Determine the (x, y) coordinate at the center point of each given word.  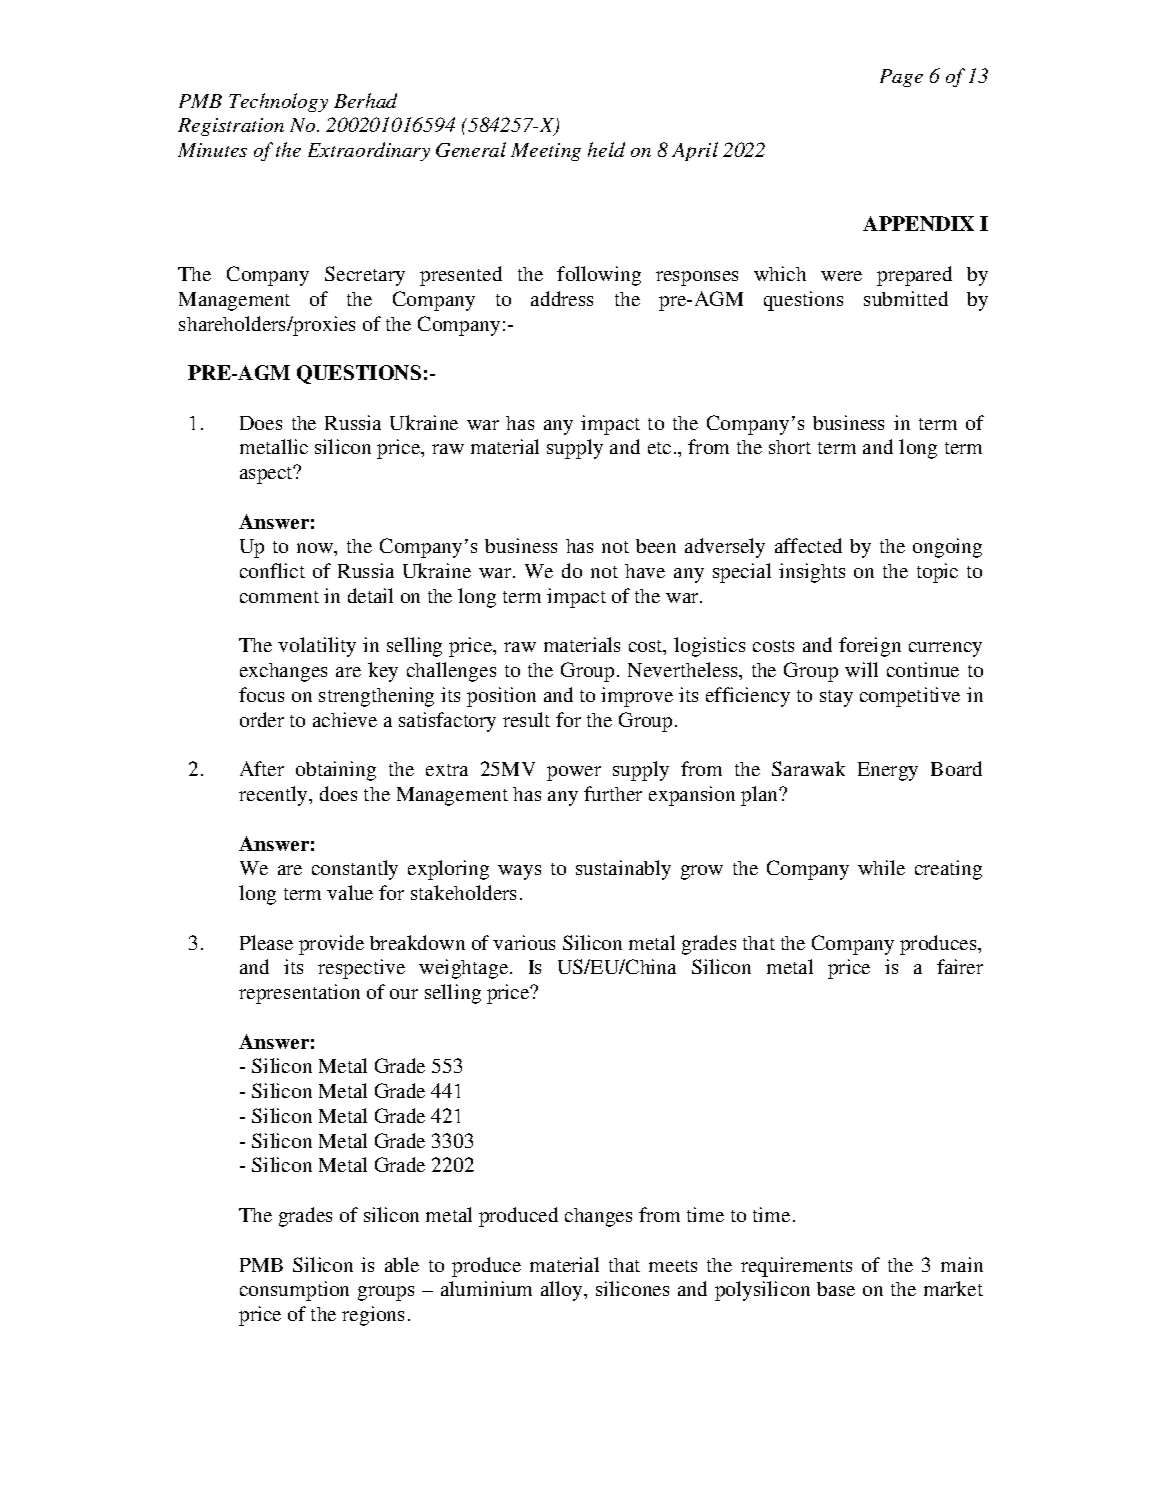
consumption (294, 1291)
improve (637, 697)
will (861, 669)
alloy (563, 1291)
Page (901, 78)
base (836, 1289)
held (606, 149)
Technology (278, 102)
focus (261, 694)
